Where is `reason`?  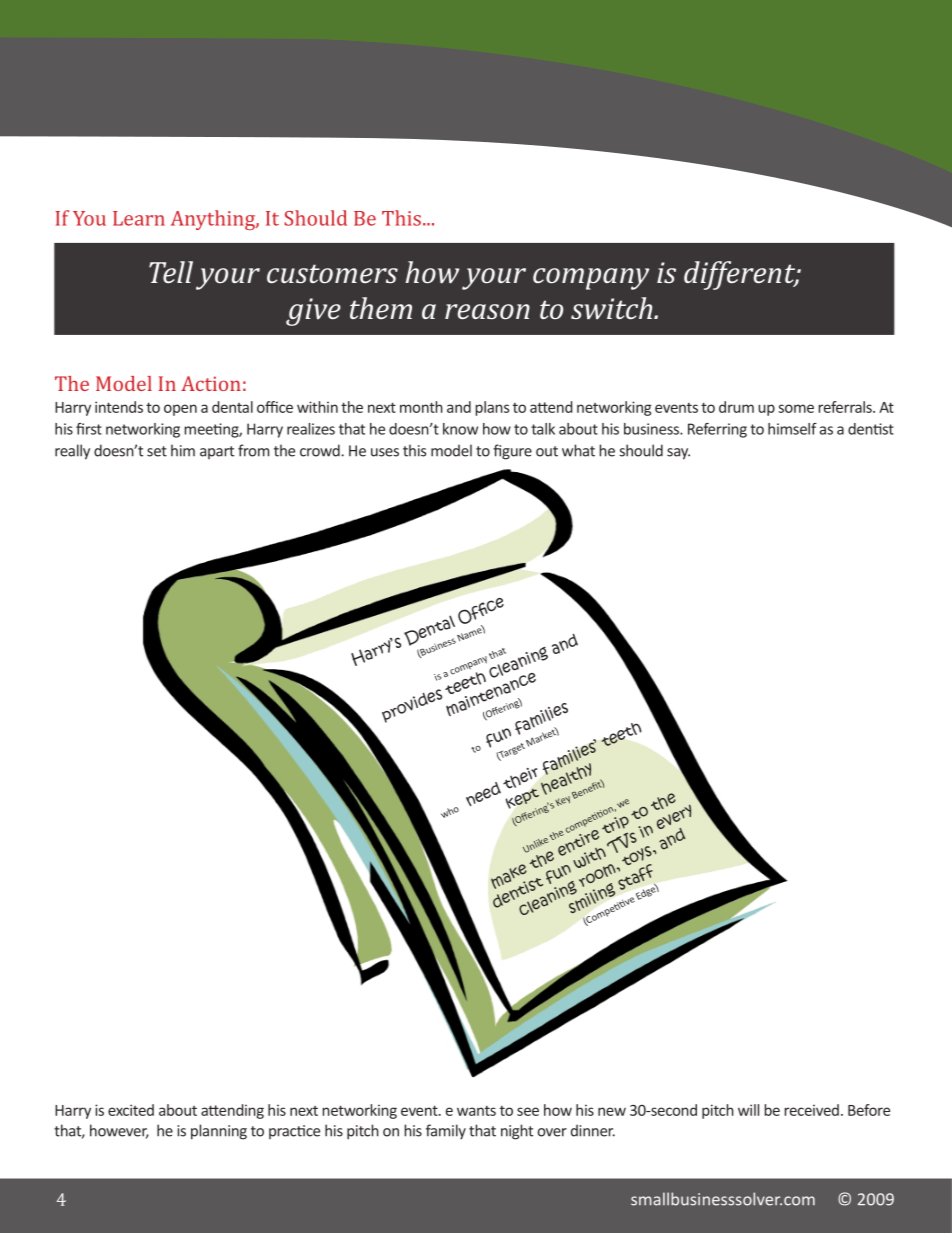
reason is located at coordinates (487, 311).
